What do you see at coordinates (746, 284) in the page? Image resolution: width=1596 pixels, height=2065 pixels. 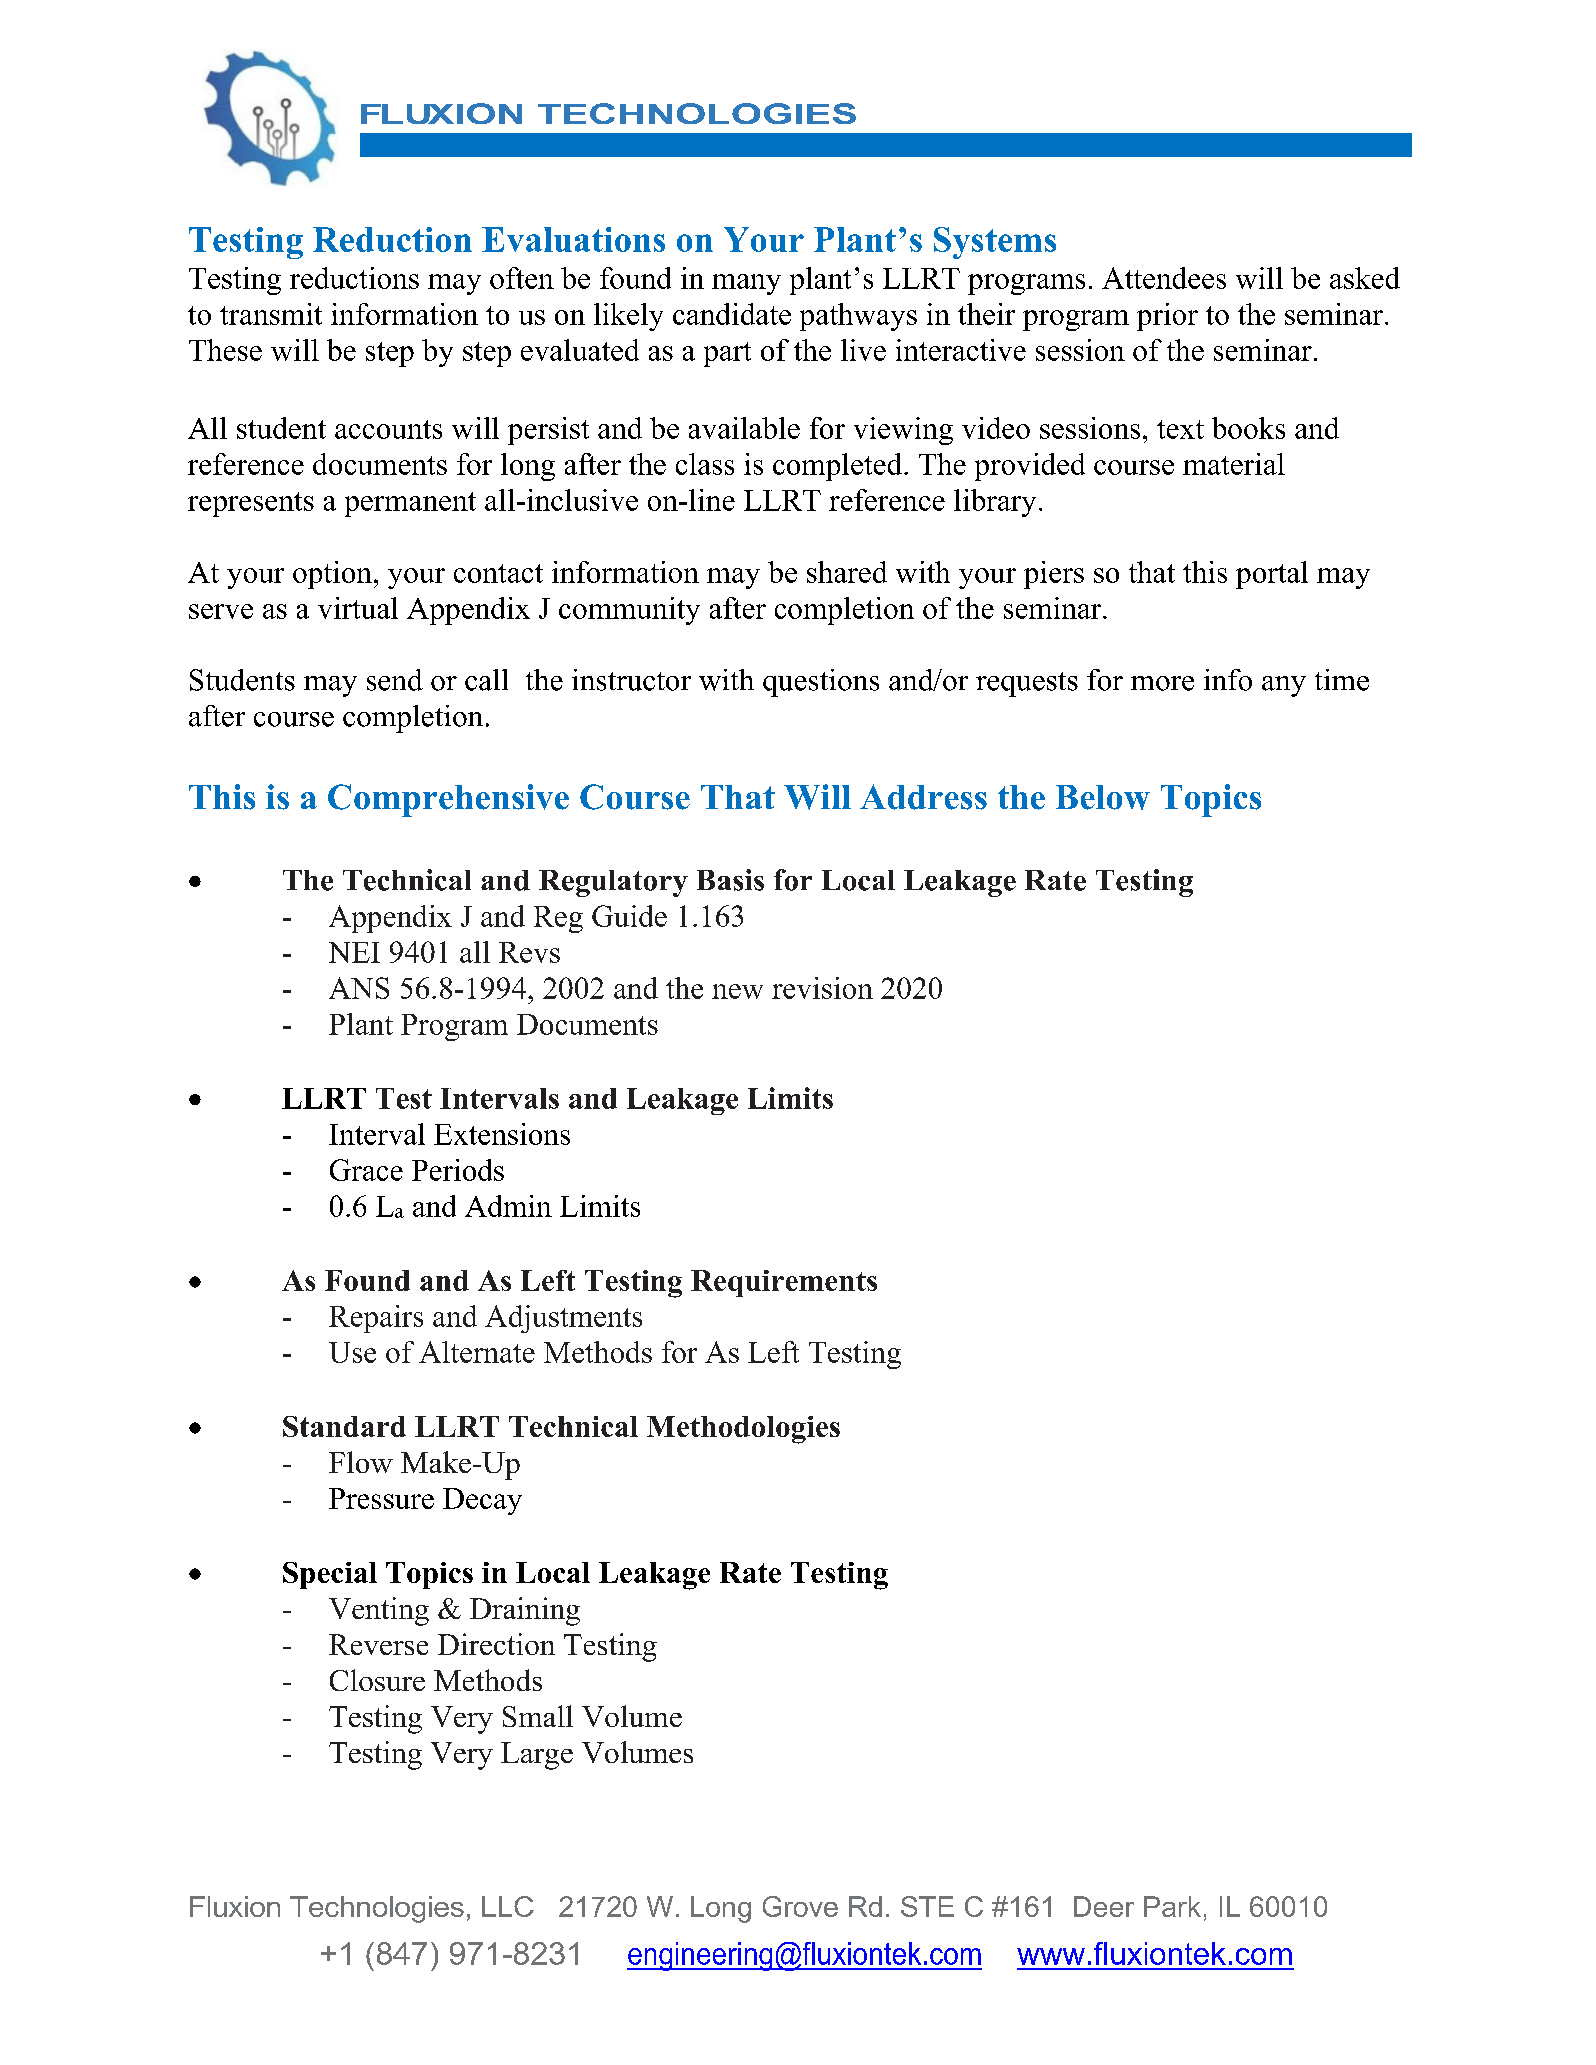 I see `many` at bounding box center [746, 284].
